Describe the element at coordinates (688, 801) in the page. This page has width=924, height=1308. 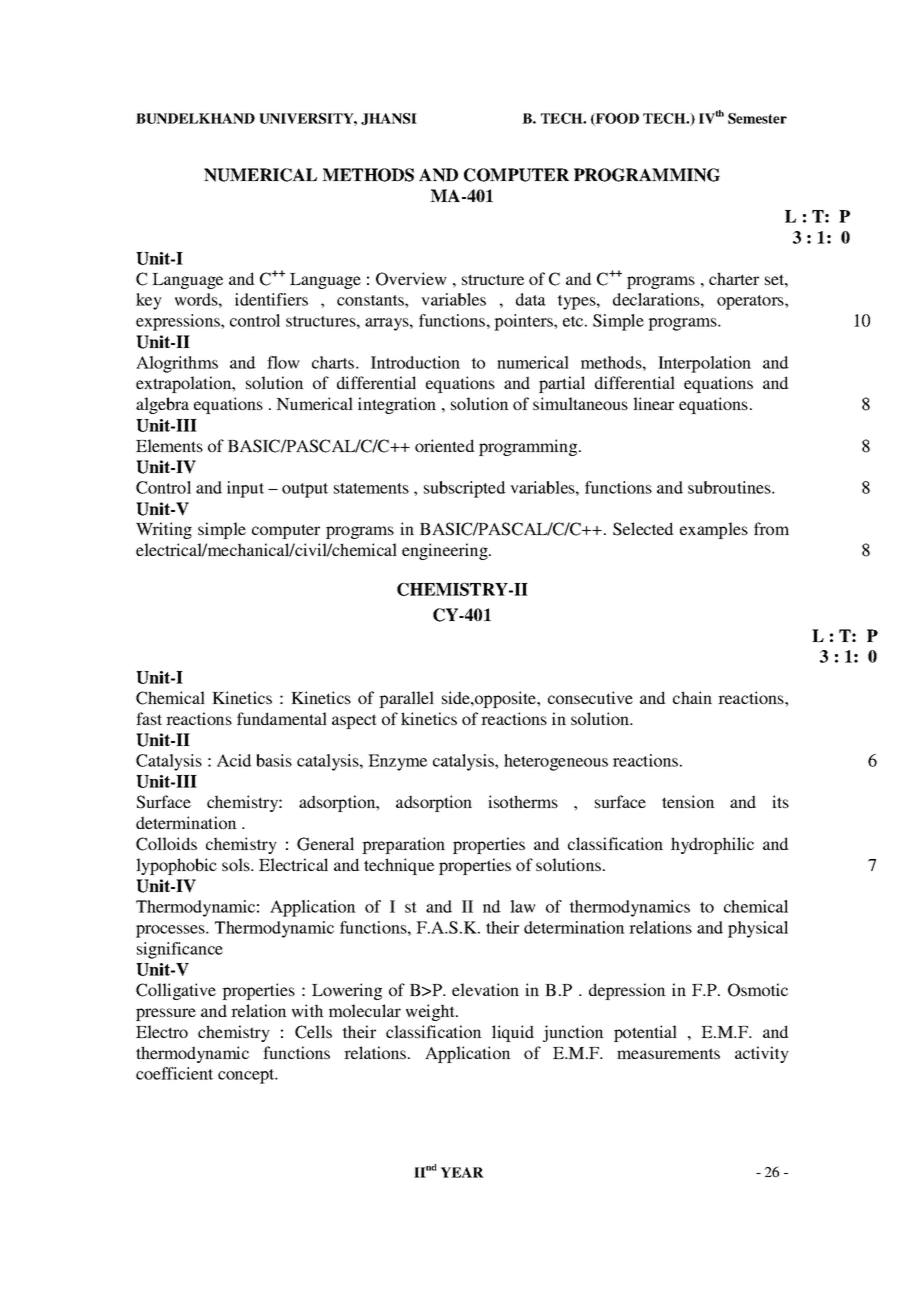
I see `tension` at that location.
